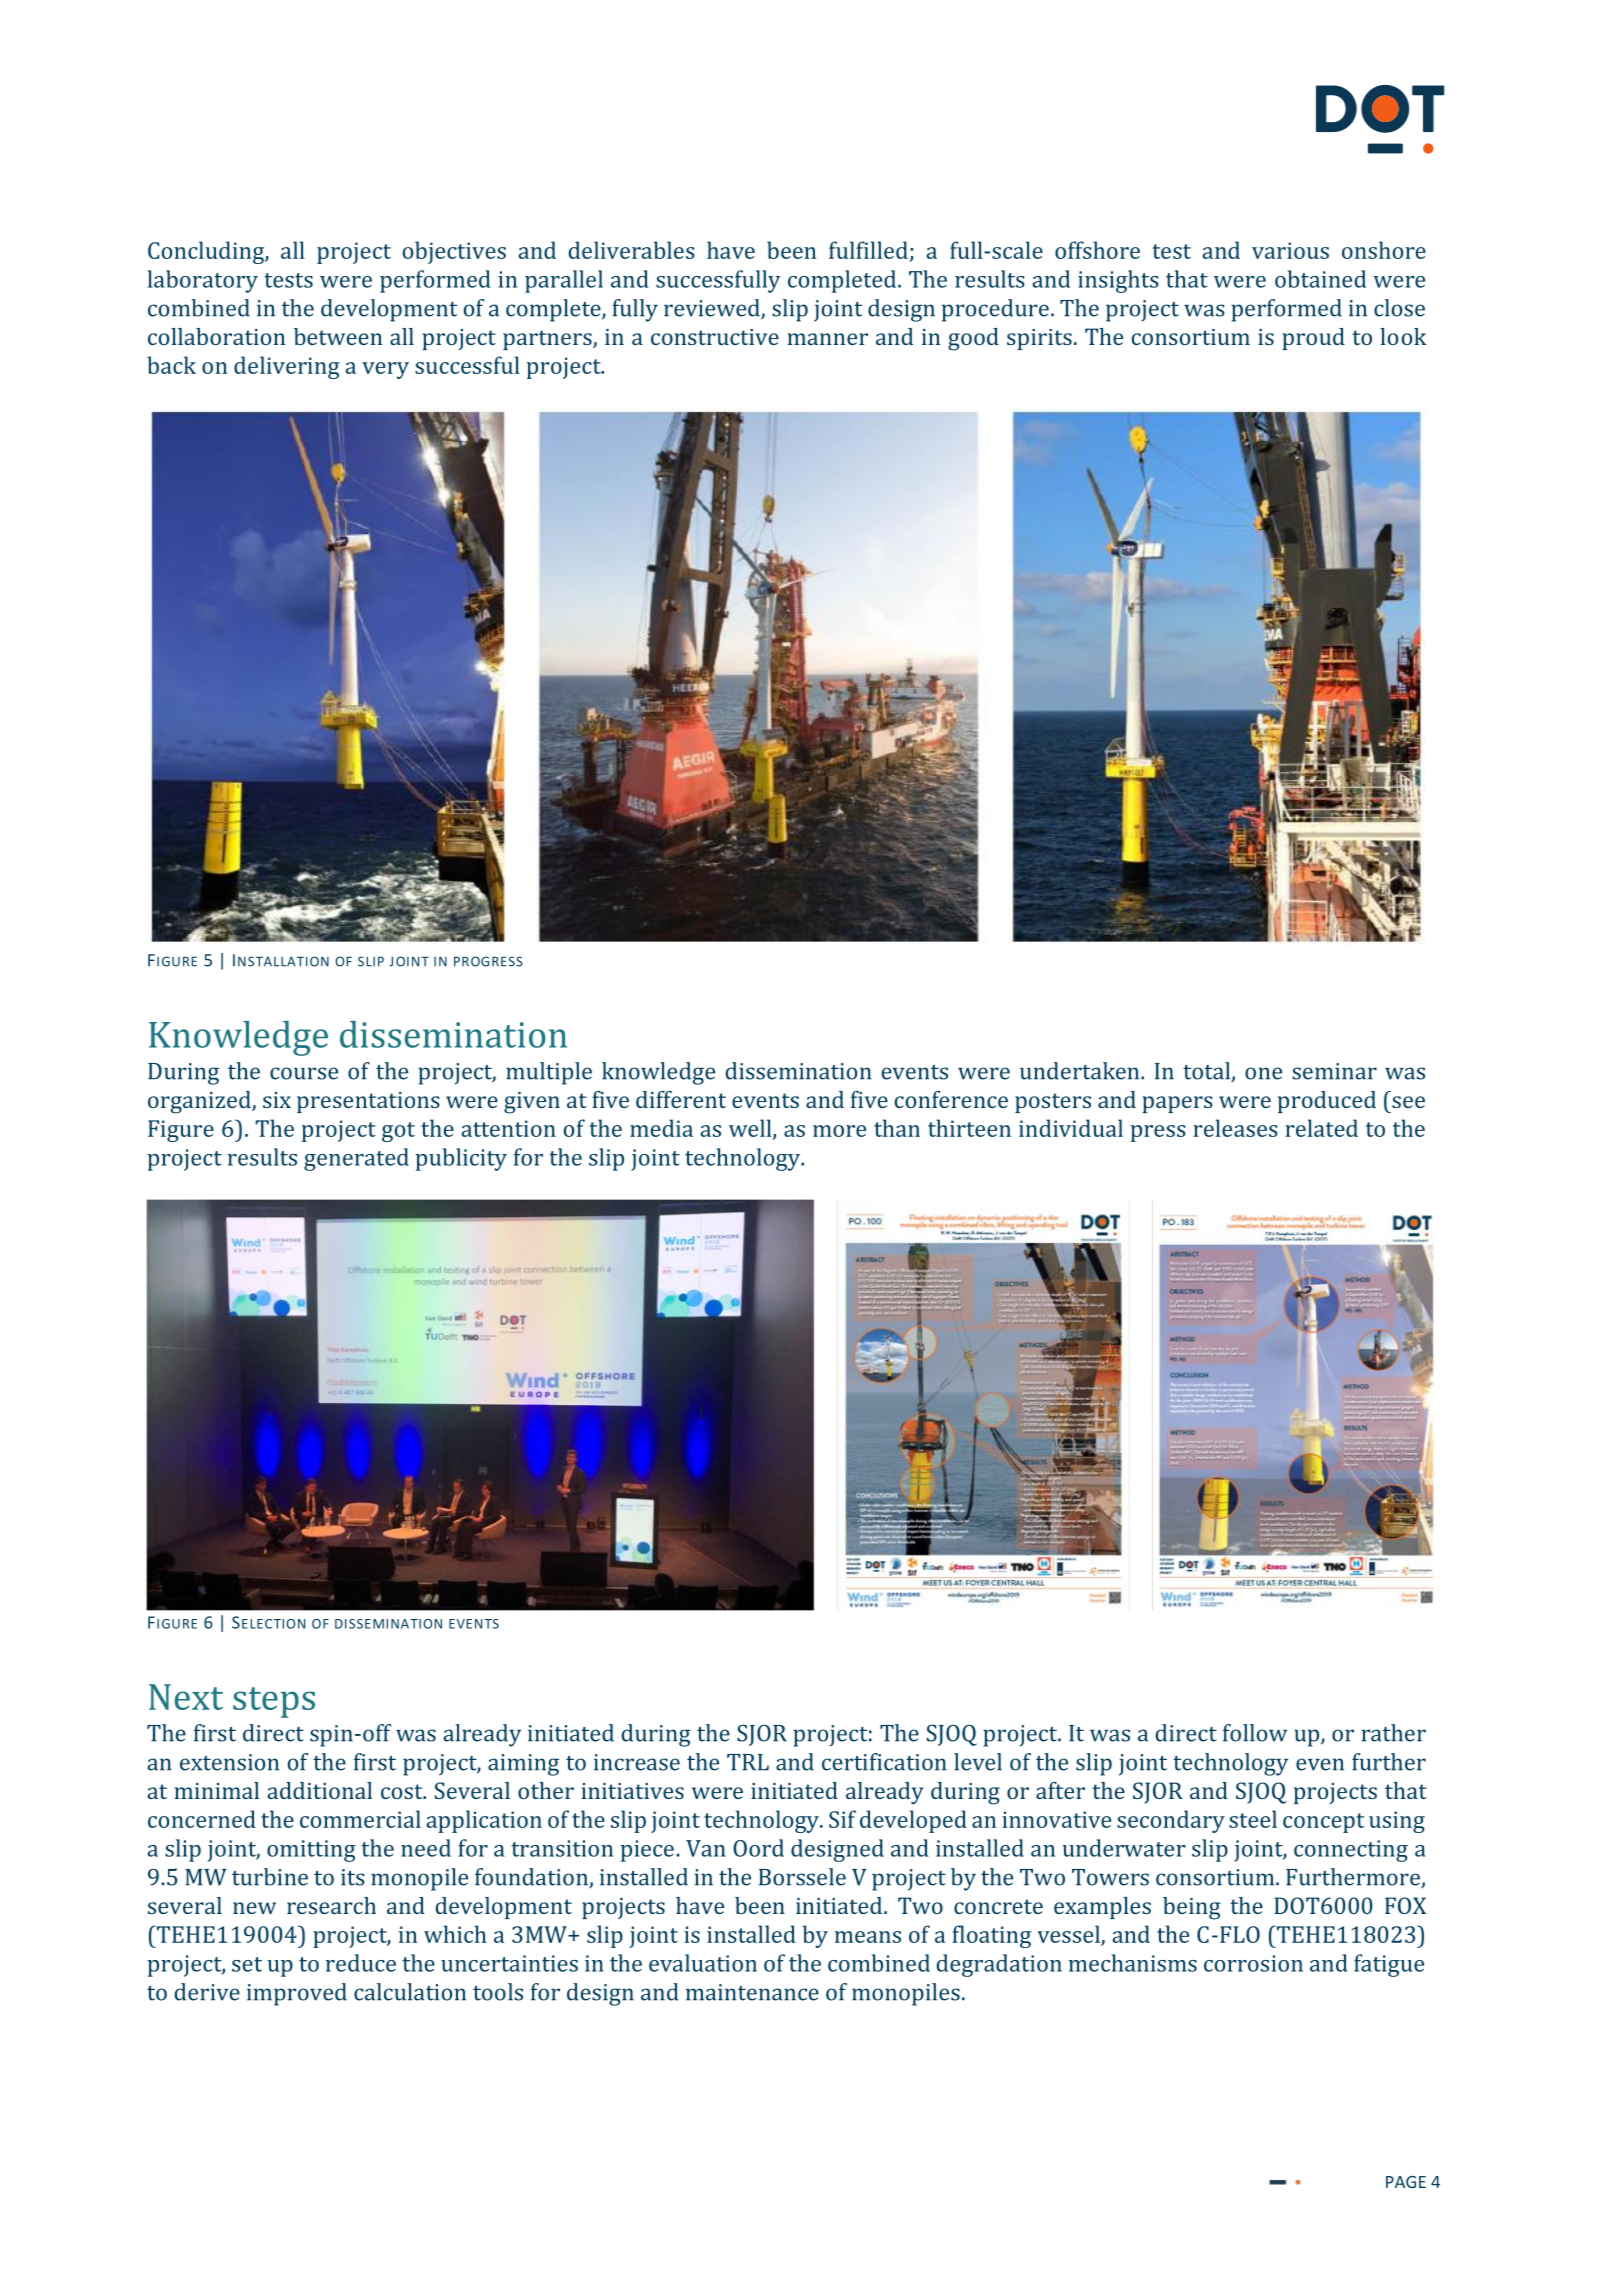 This page has width=1622, height=2294. What do you see at coordinates (1313, 339) in the page?
I see `proud` at bounding box center [1313, 339].
